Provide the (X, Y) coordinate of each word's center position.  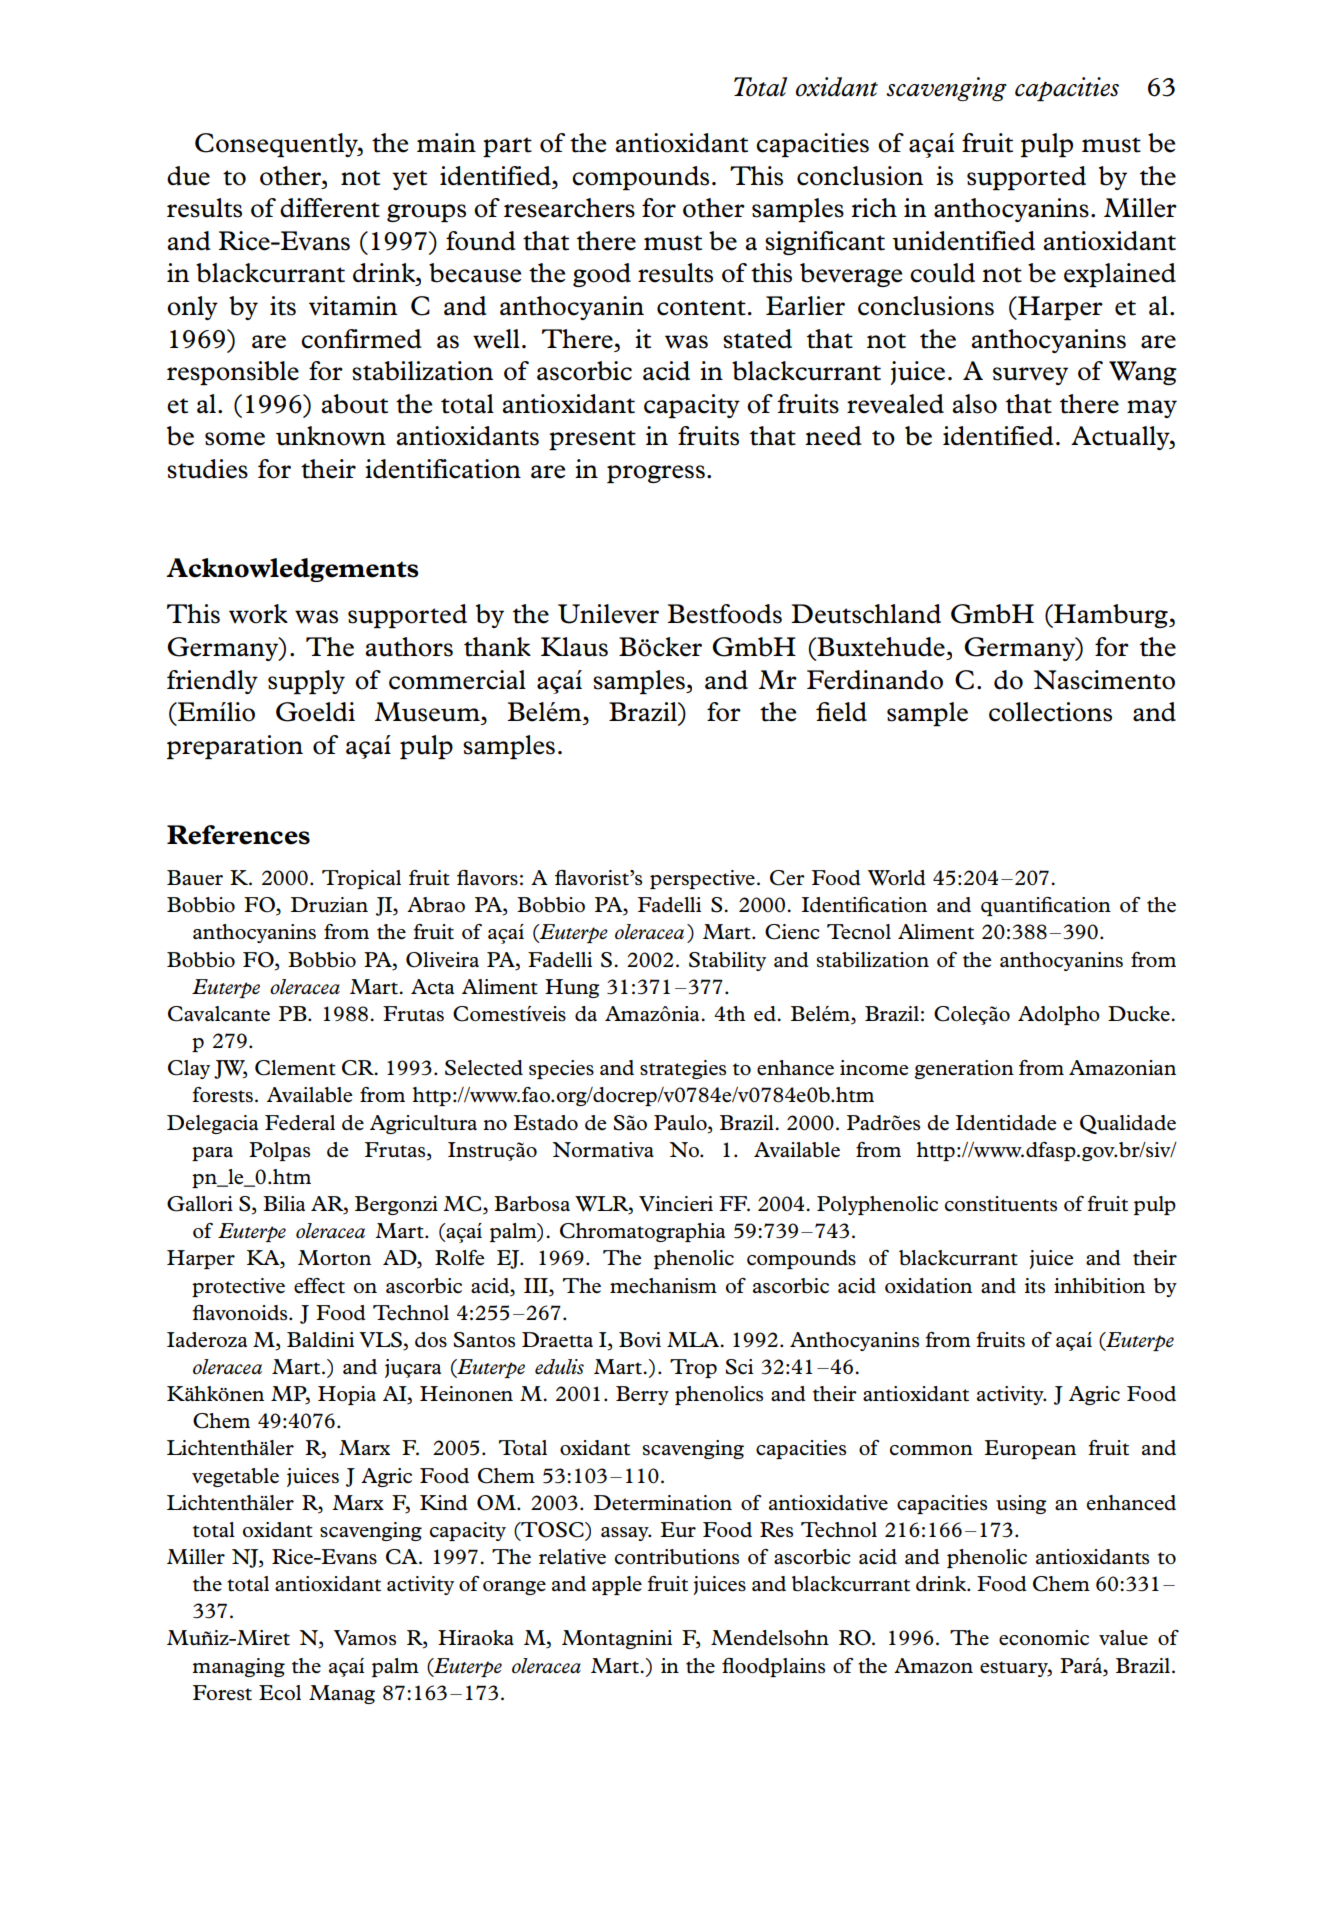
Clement (295, 1068)
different (330, 208)
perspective (702, 879)
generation (964, 1069)
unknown (331, 436)
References (238, 835)
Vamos (365, 1638)
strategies (683, 1069)
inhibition (1099, 1286)
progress (656, 474)
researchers (569, 208)
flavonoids (241, 1313)
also (974, 404)
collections (1050, 712)
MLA (694, 1339)
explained (1120, 275)
